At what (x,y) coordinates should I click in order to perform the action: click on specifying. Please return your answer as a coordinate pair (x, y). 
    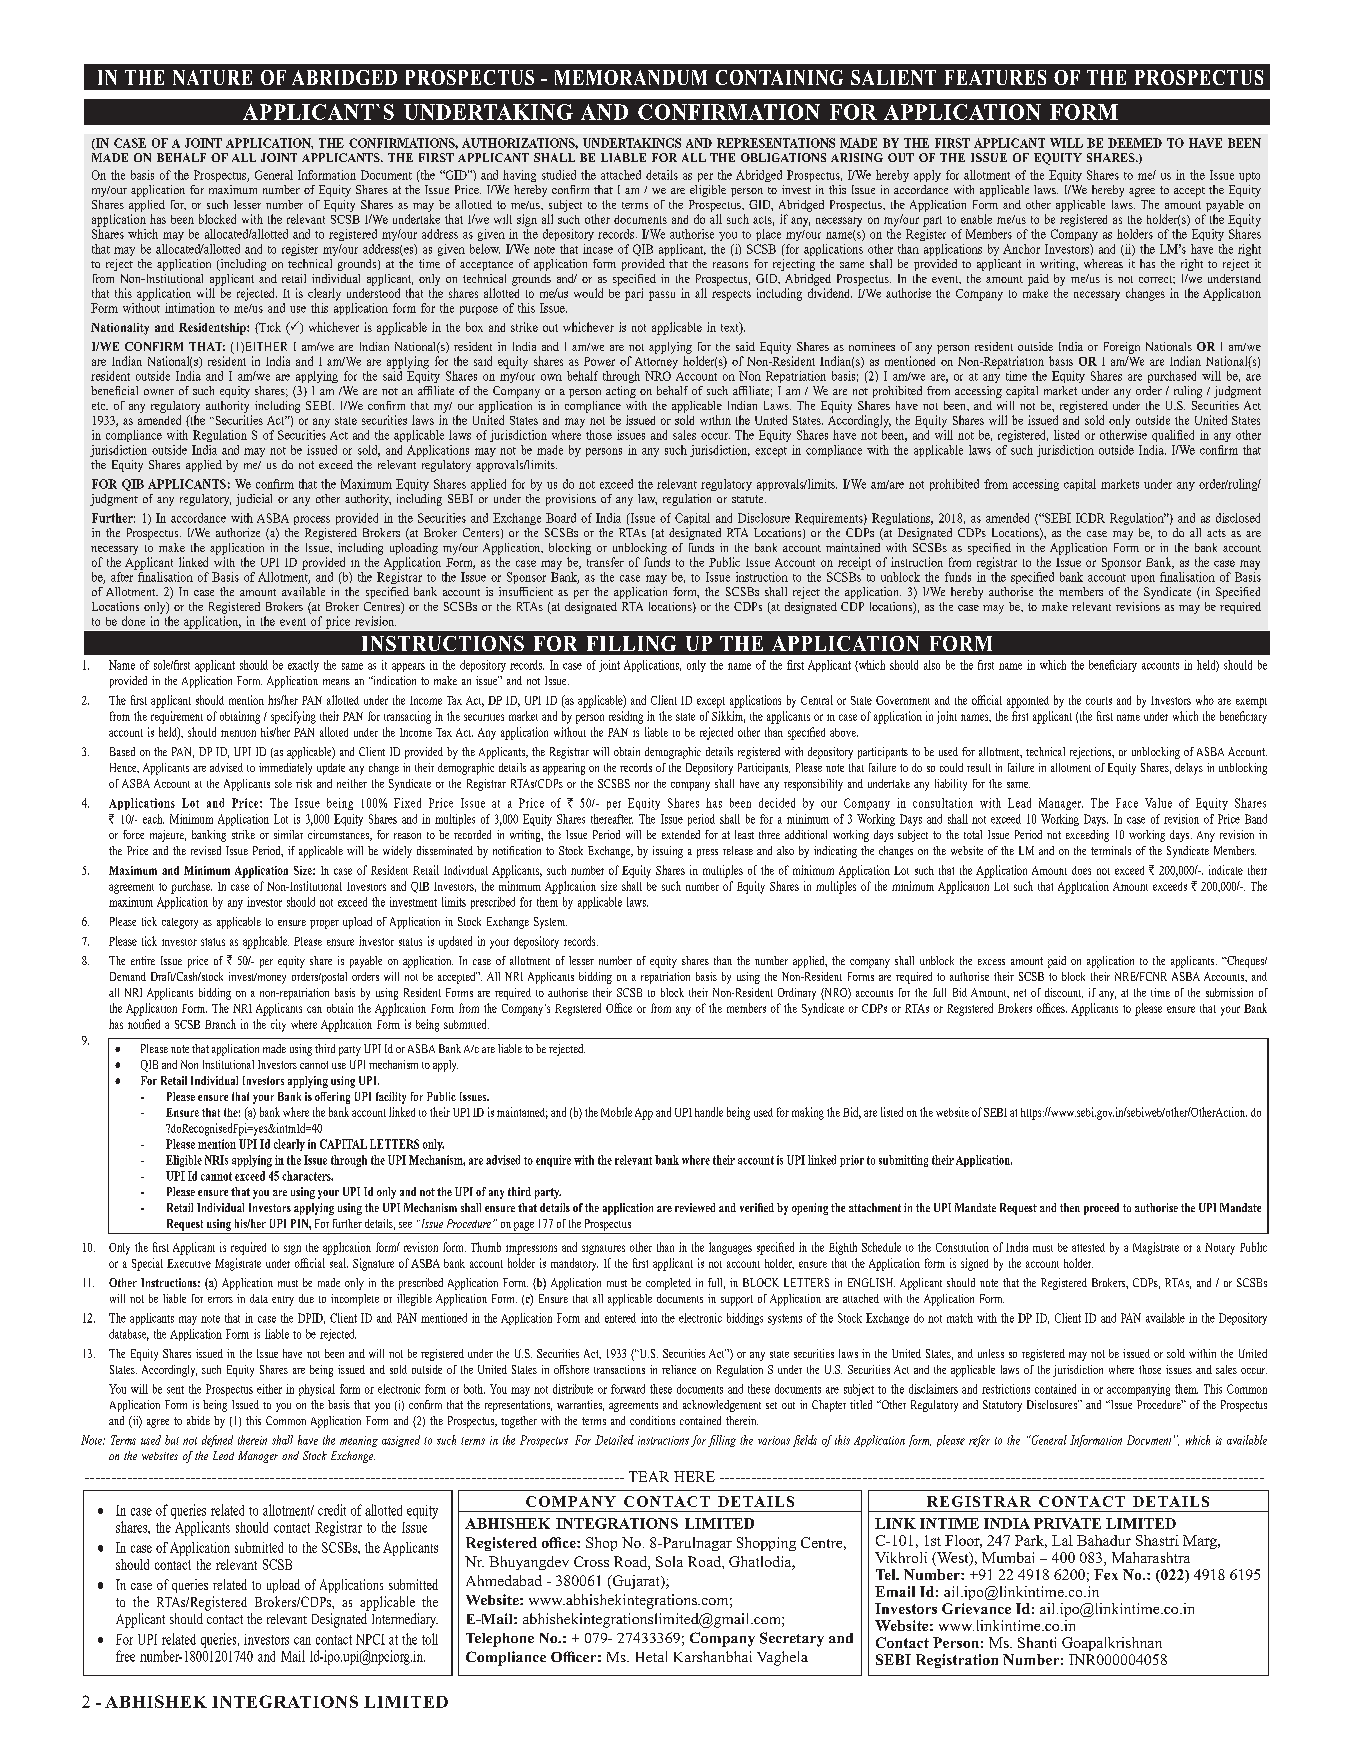
    Looking at the image, I should click on (293, 717).
